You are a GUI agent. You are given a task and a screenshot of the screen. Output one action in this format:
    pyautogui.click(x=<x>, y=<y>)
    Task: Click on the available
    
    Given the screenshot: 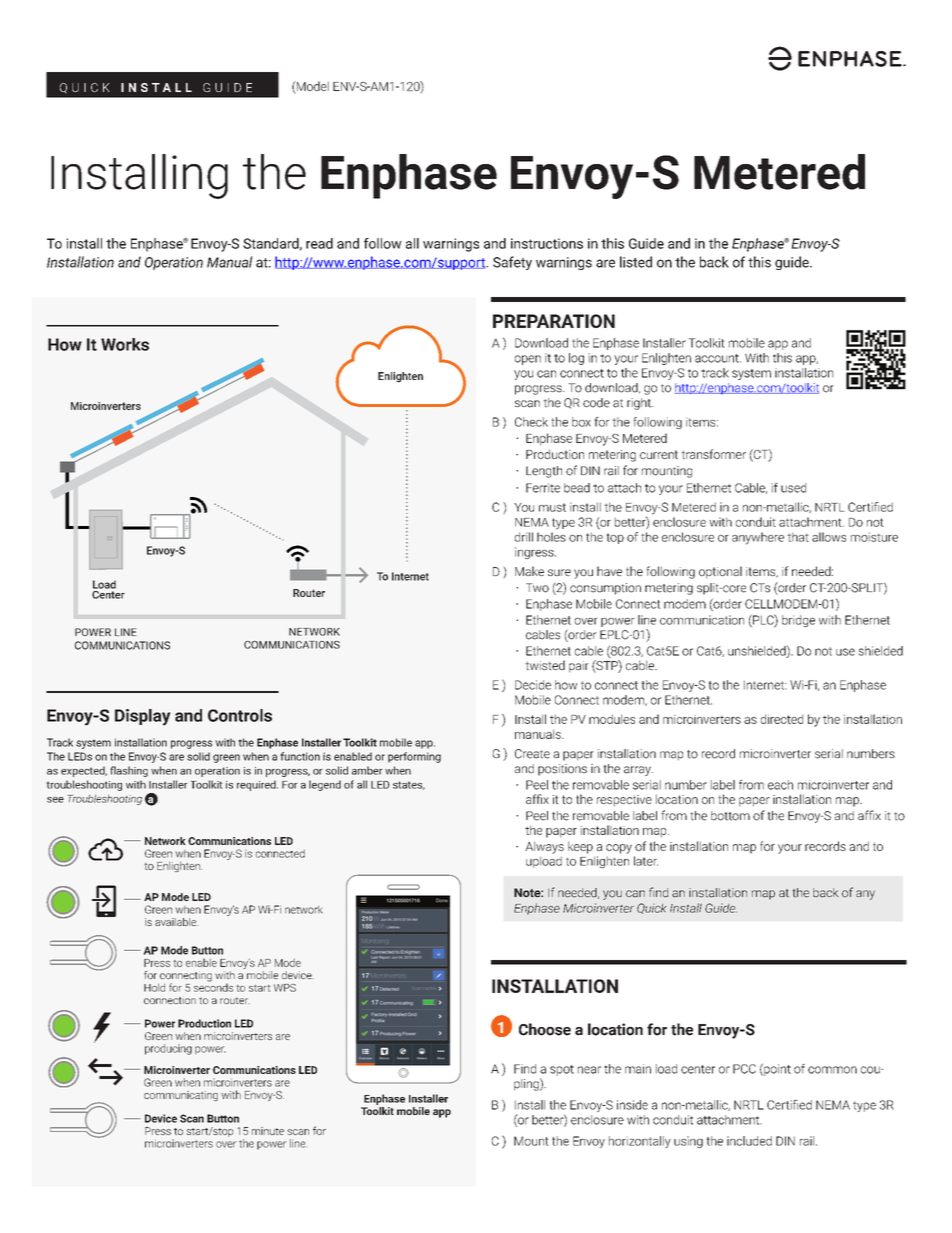 What is the action you would take?
    pyautogui.click(x=176, y=922)
